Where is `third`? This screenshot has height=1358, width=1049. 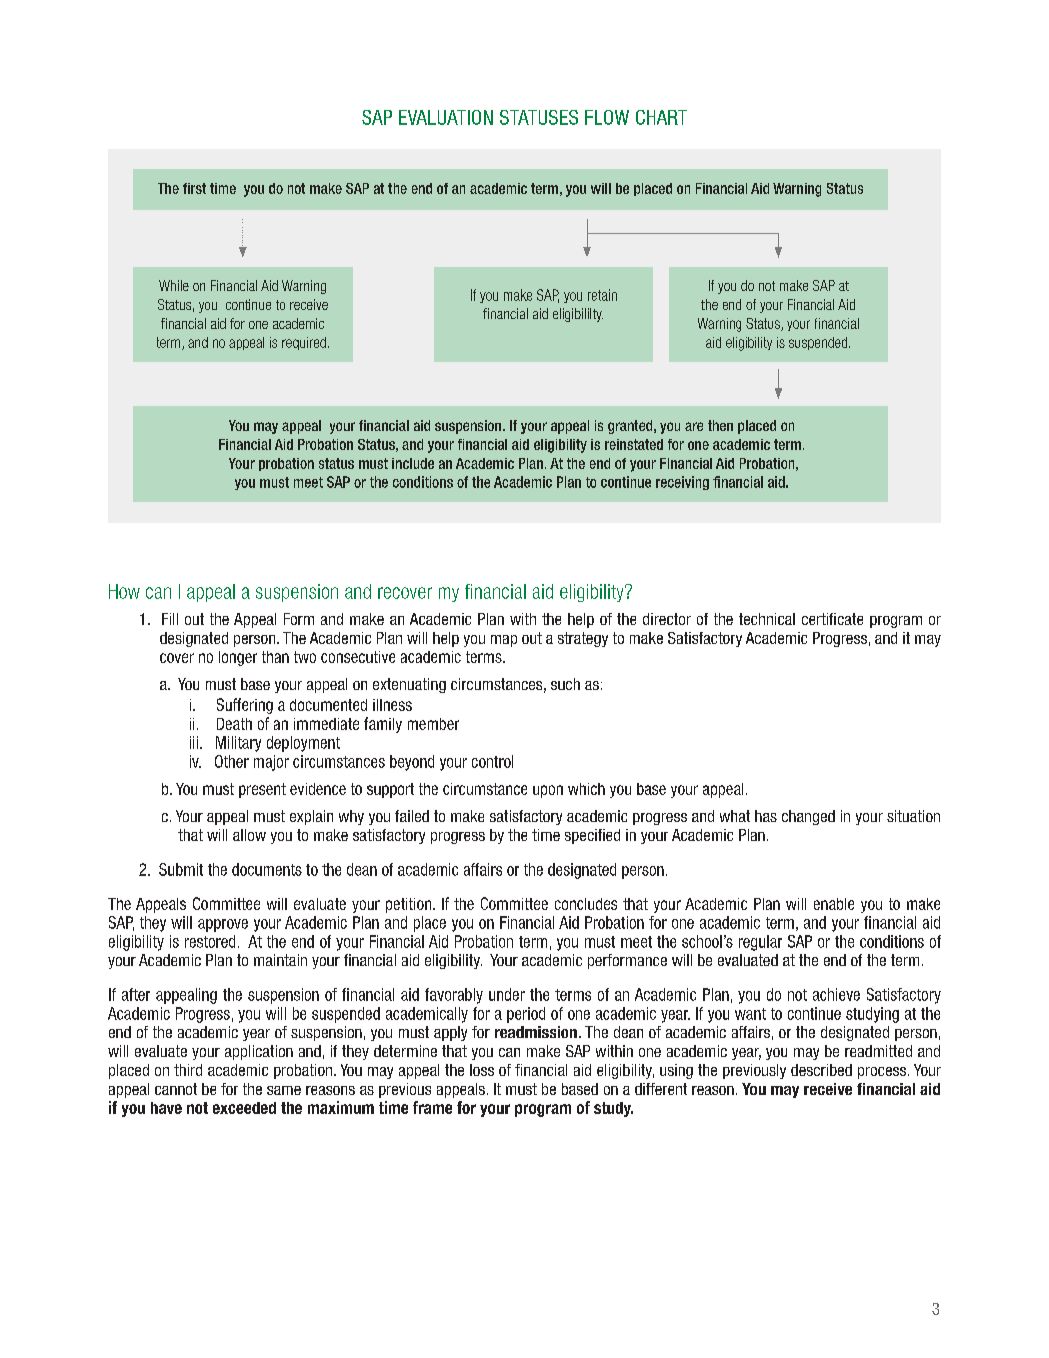
third is located at coordinates (188, 1070).
